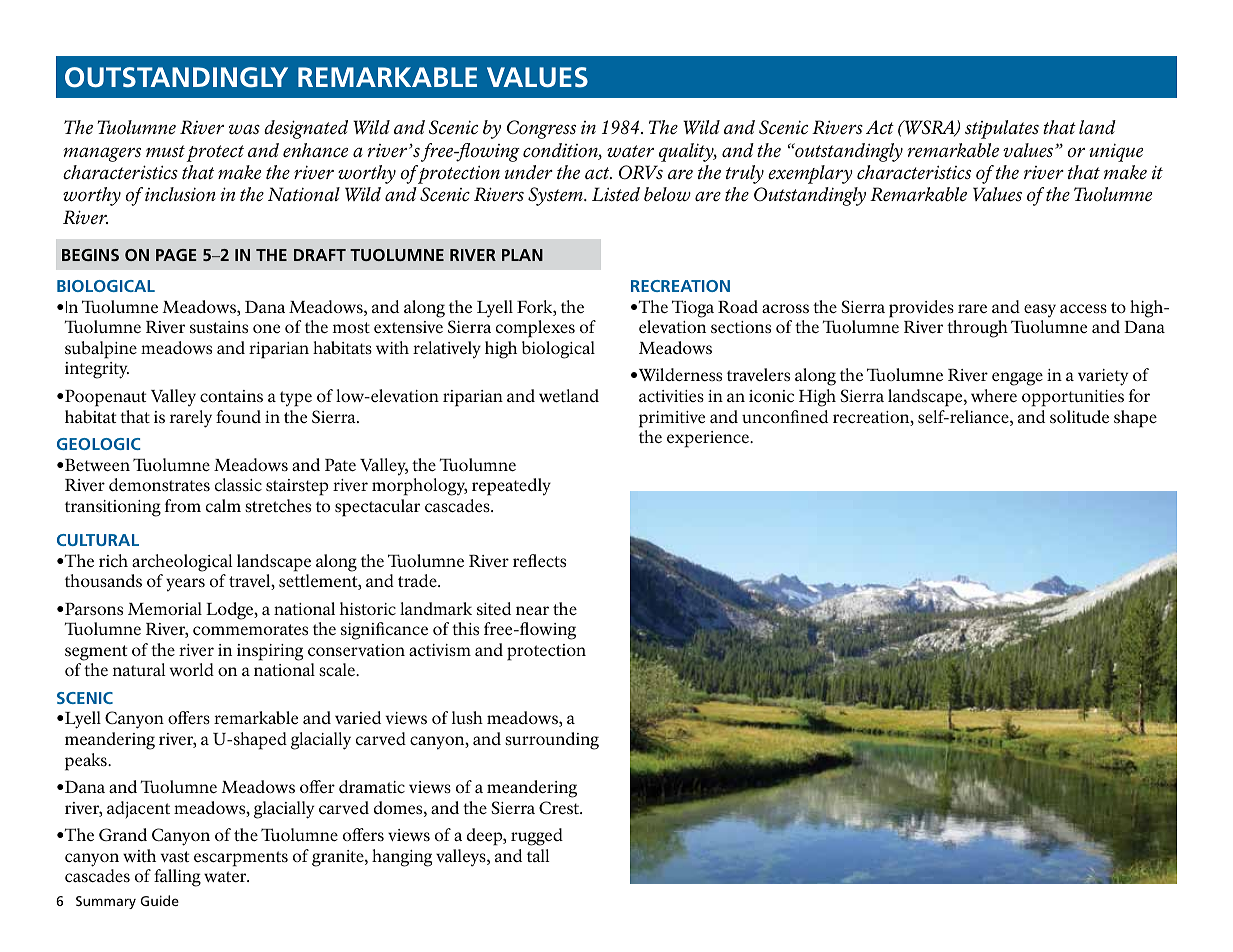  I want to click on stipulates, so click(1002, 129).
